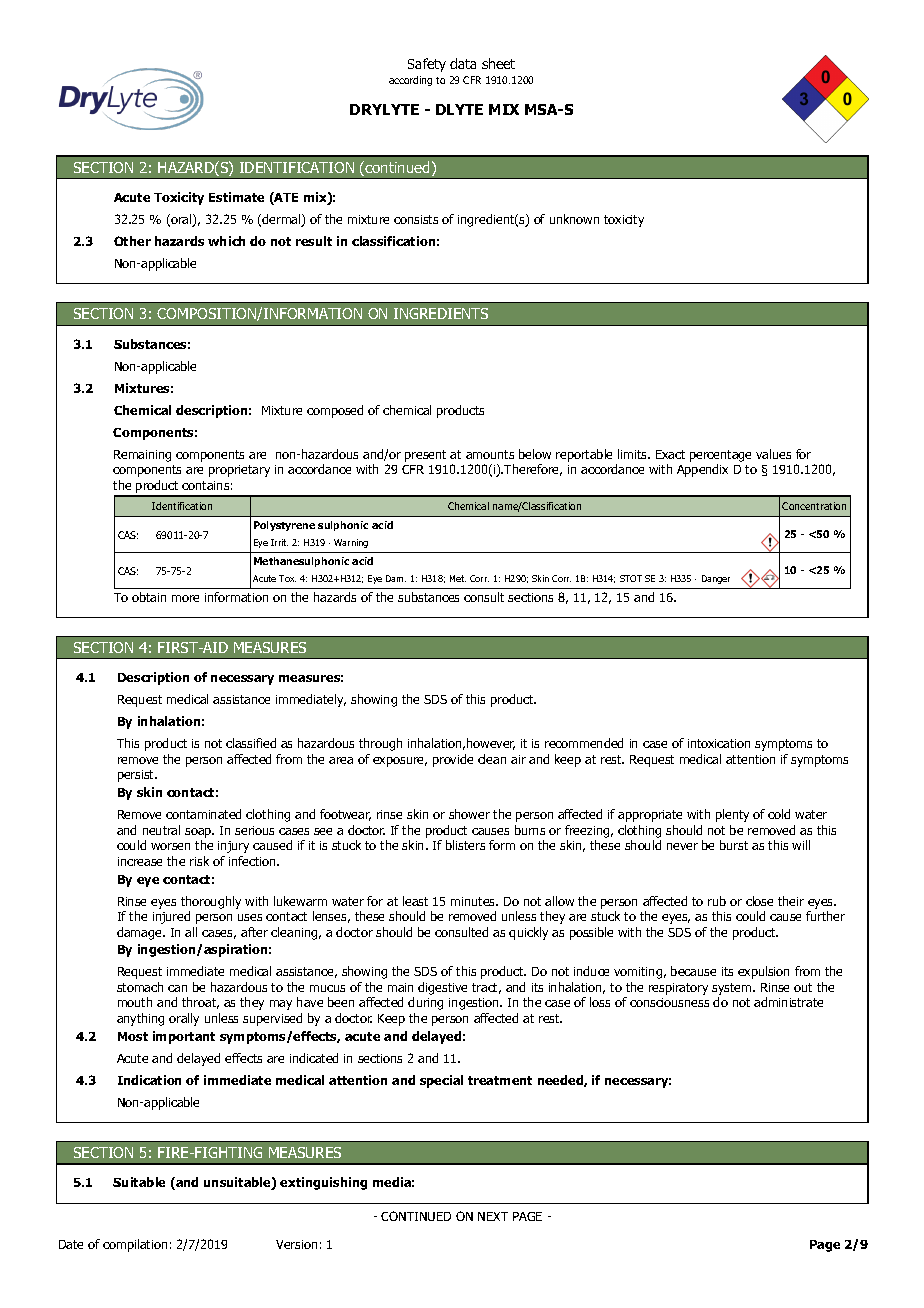 The width and height of the page is (924, 1308). Describe the element at coordinates (474, 901) in the page. I see `minutes` at that location.
